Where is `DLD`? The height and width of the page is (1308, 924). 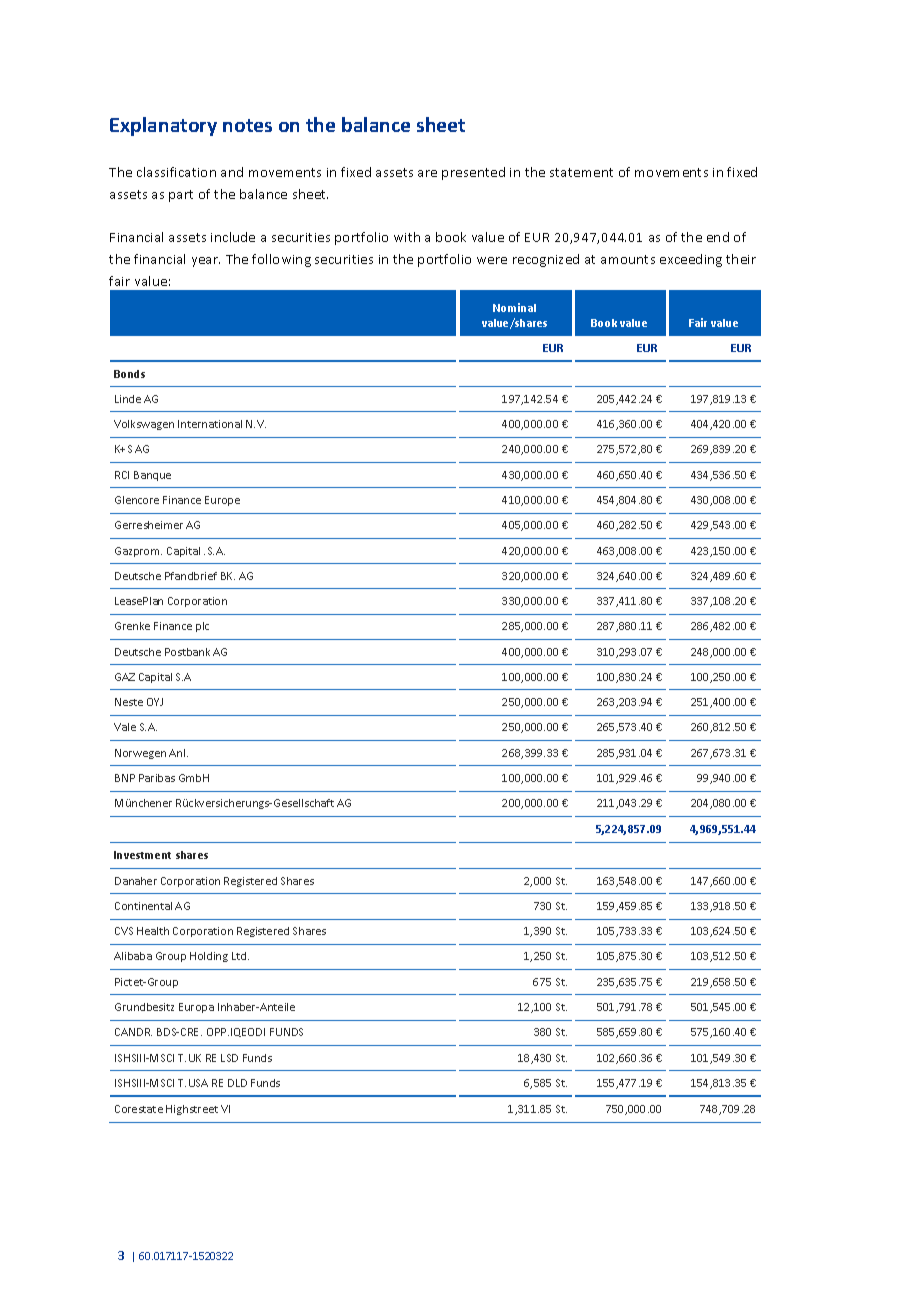 DLD is located at coordinates (237, 1083).
